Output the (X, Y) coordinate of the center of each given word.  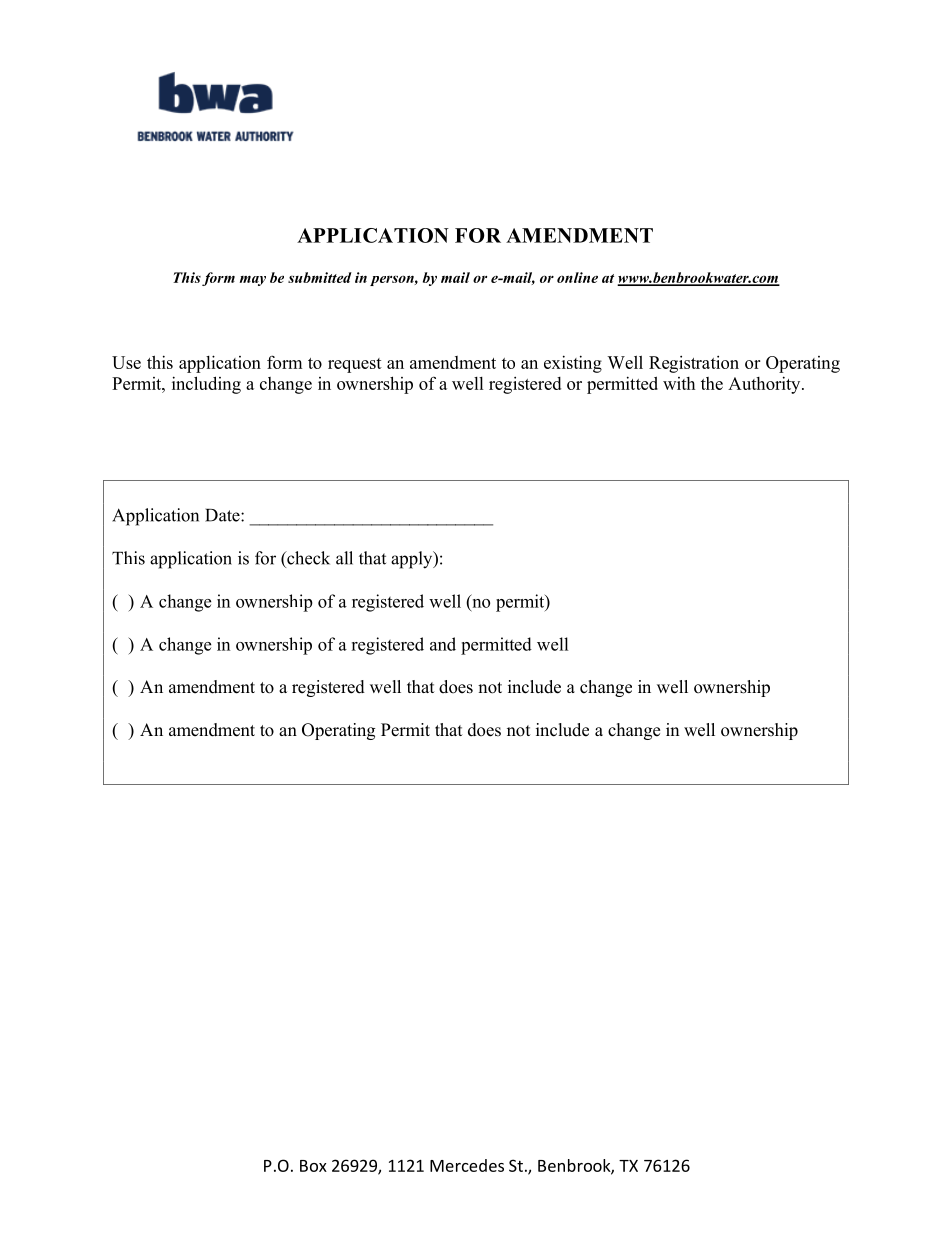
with (679, 383)
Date (223, 515)
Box (313, 1166)
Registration (694, 364)
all (344, 558)
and (443, 644)
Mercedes (467, 1165)
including (206, 385)
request (355, 365)
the (712, 383)
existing (573, 364)
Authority (765, 385)
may (253, 281)
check (307, 558)
